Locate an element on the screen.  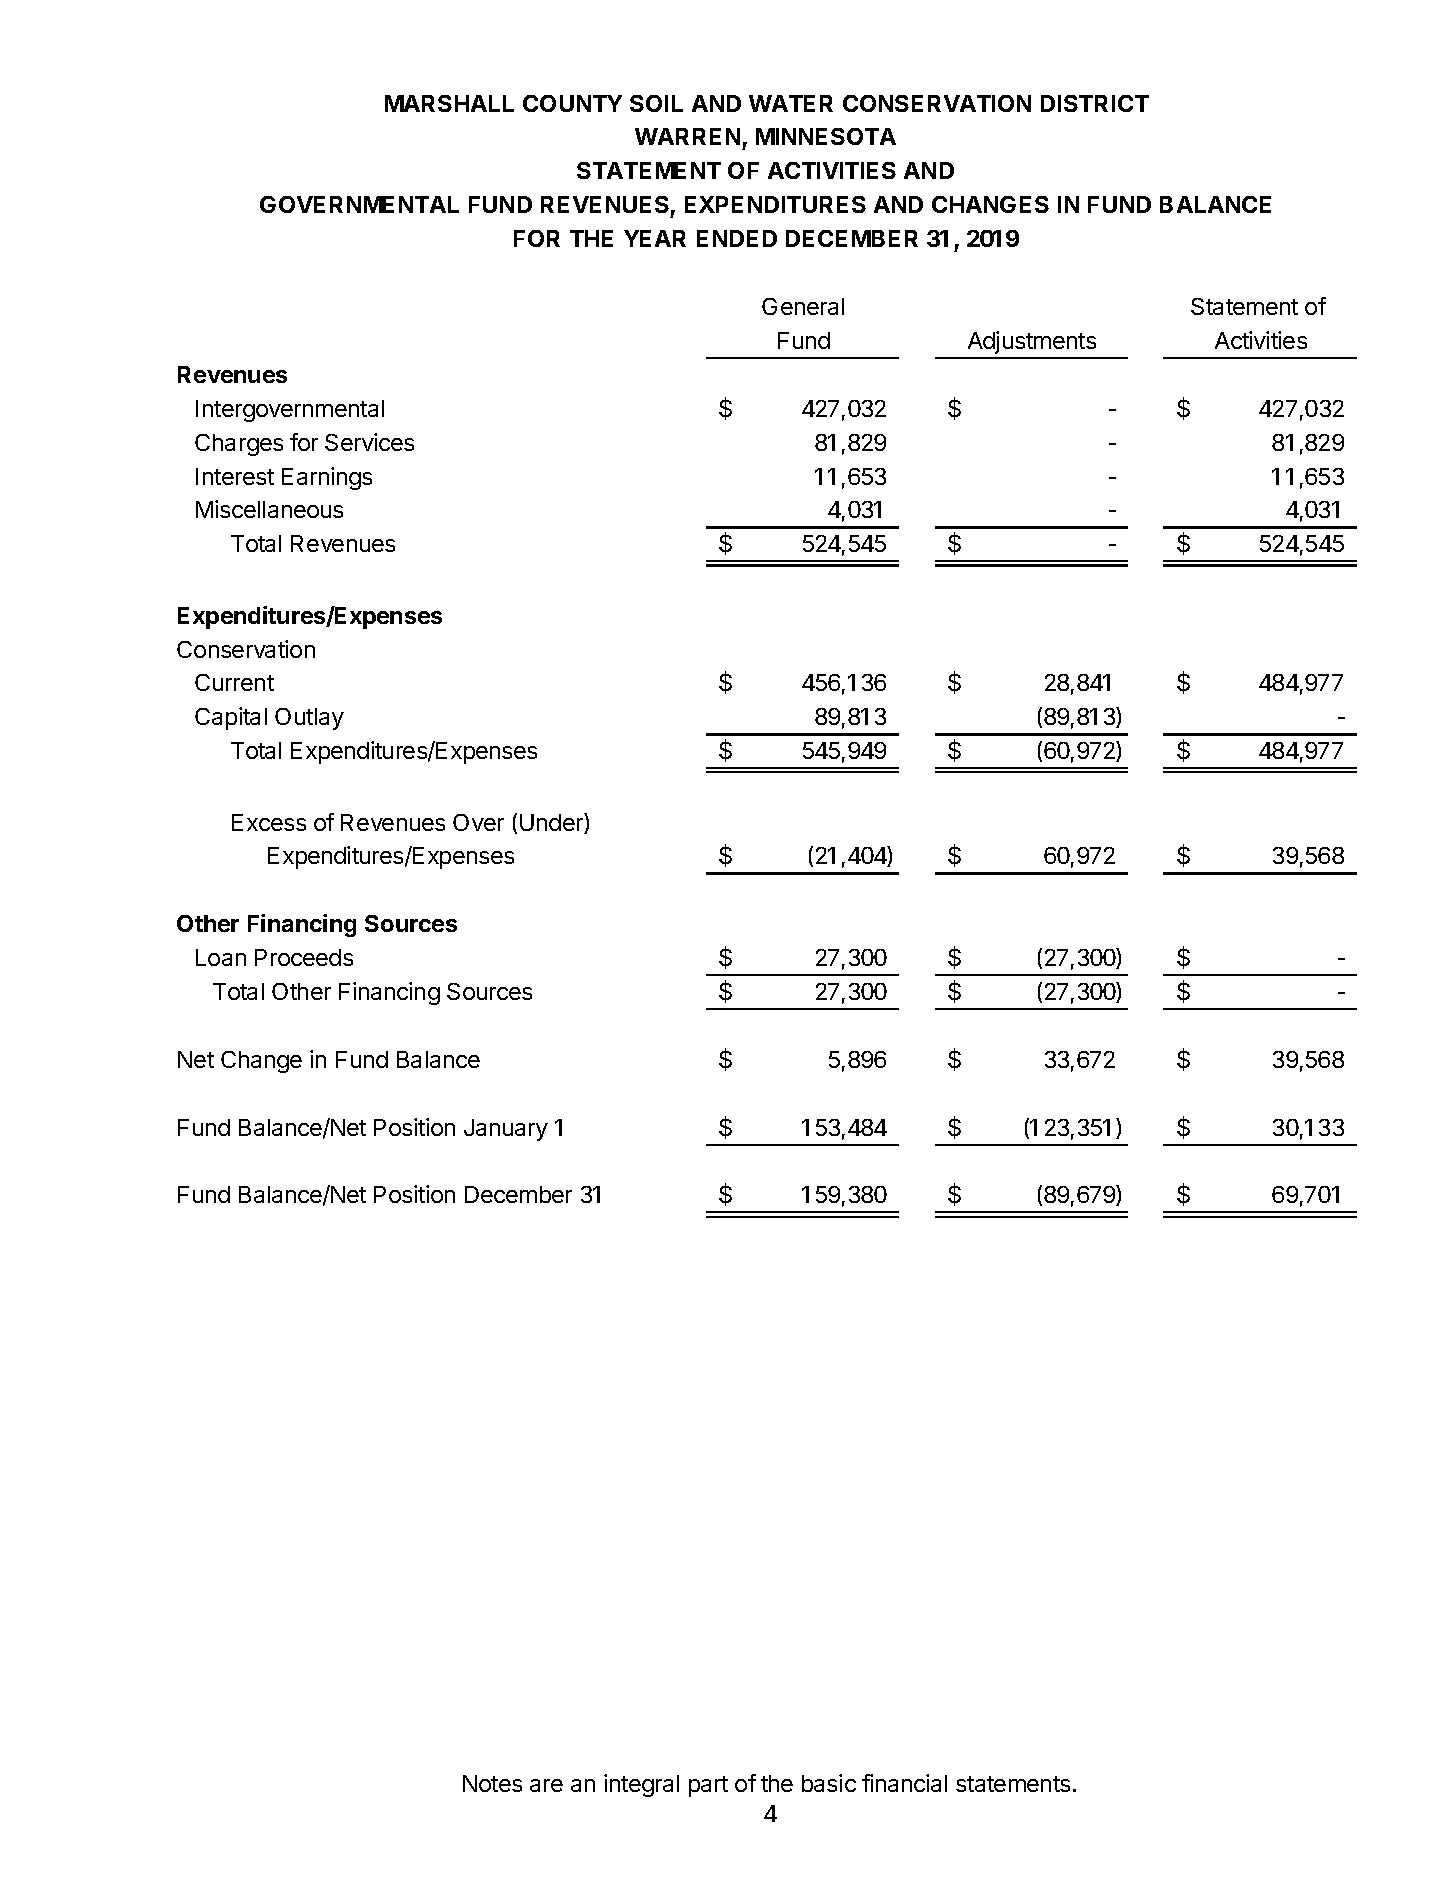
Loan is located at coordinates (221, 957).
